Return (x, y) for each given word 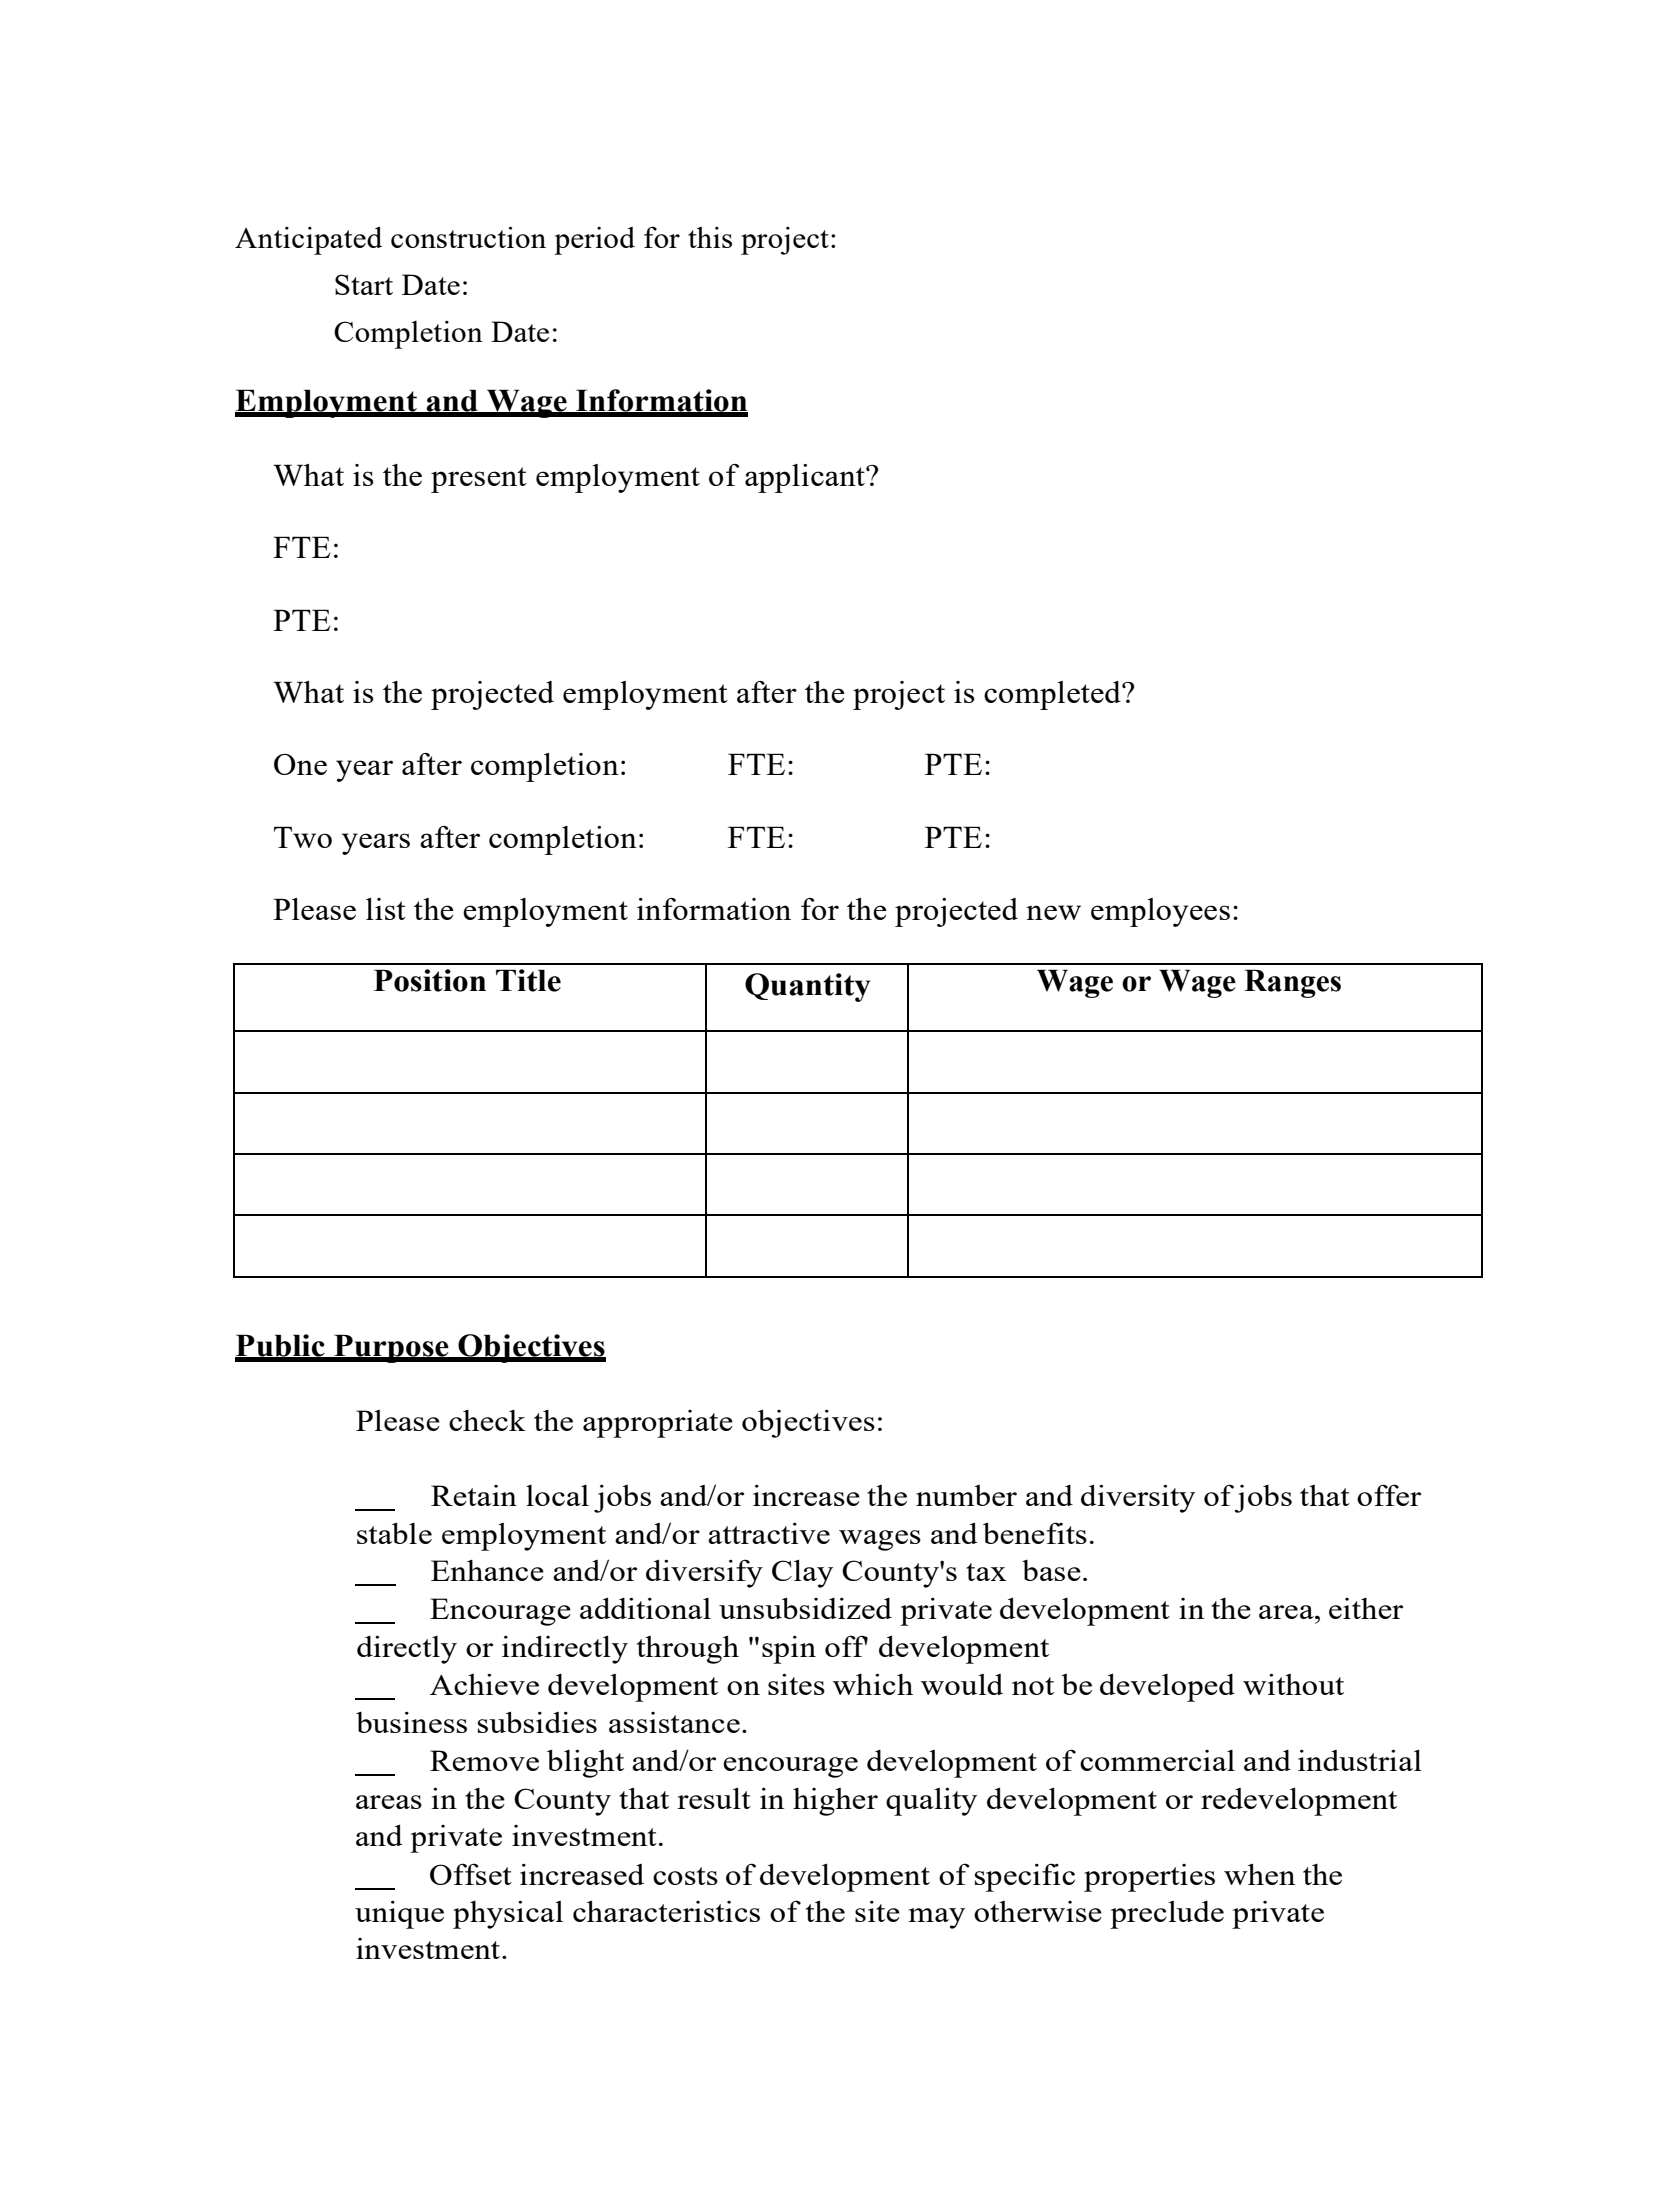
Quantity (808, 987)
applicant (806, 478)
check (487, 1420)
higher (835, 1802)
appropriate (658, 1424)
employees (1160, 912)
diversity (1138, 1498)
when (1259, 1874)
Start (364, 284)
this (710, 237)
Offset (471, 1874)
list (386, 909)
